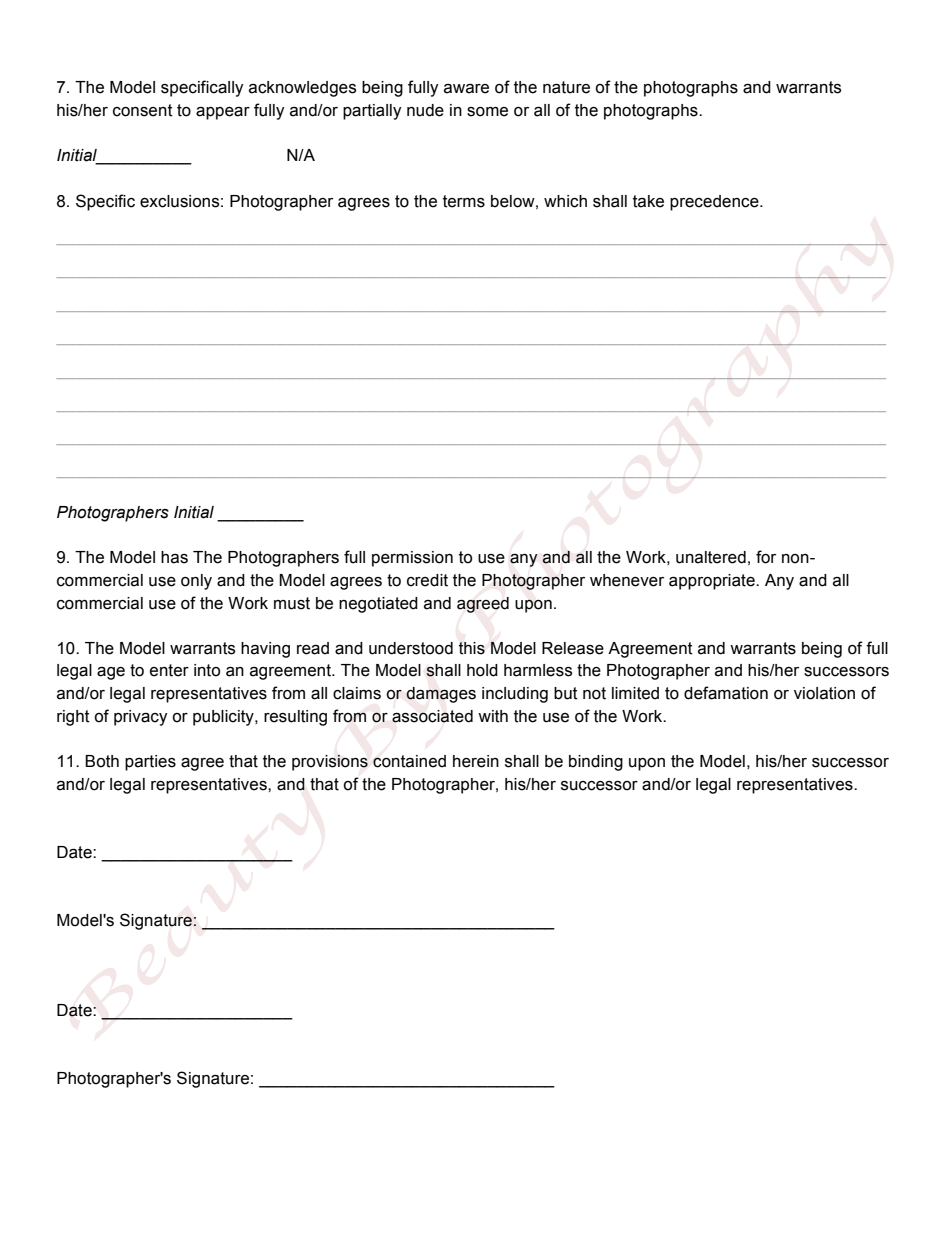 The image size is (952, 1233). Describe the element at coordinates (425, 110) in the image. I see `nude` at that location.
